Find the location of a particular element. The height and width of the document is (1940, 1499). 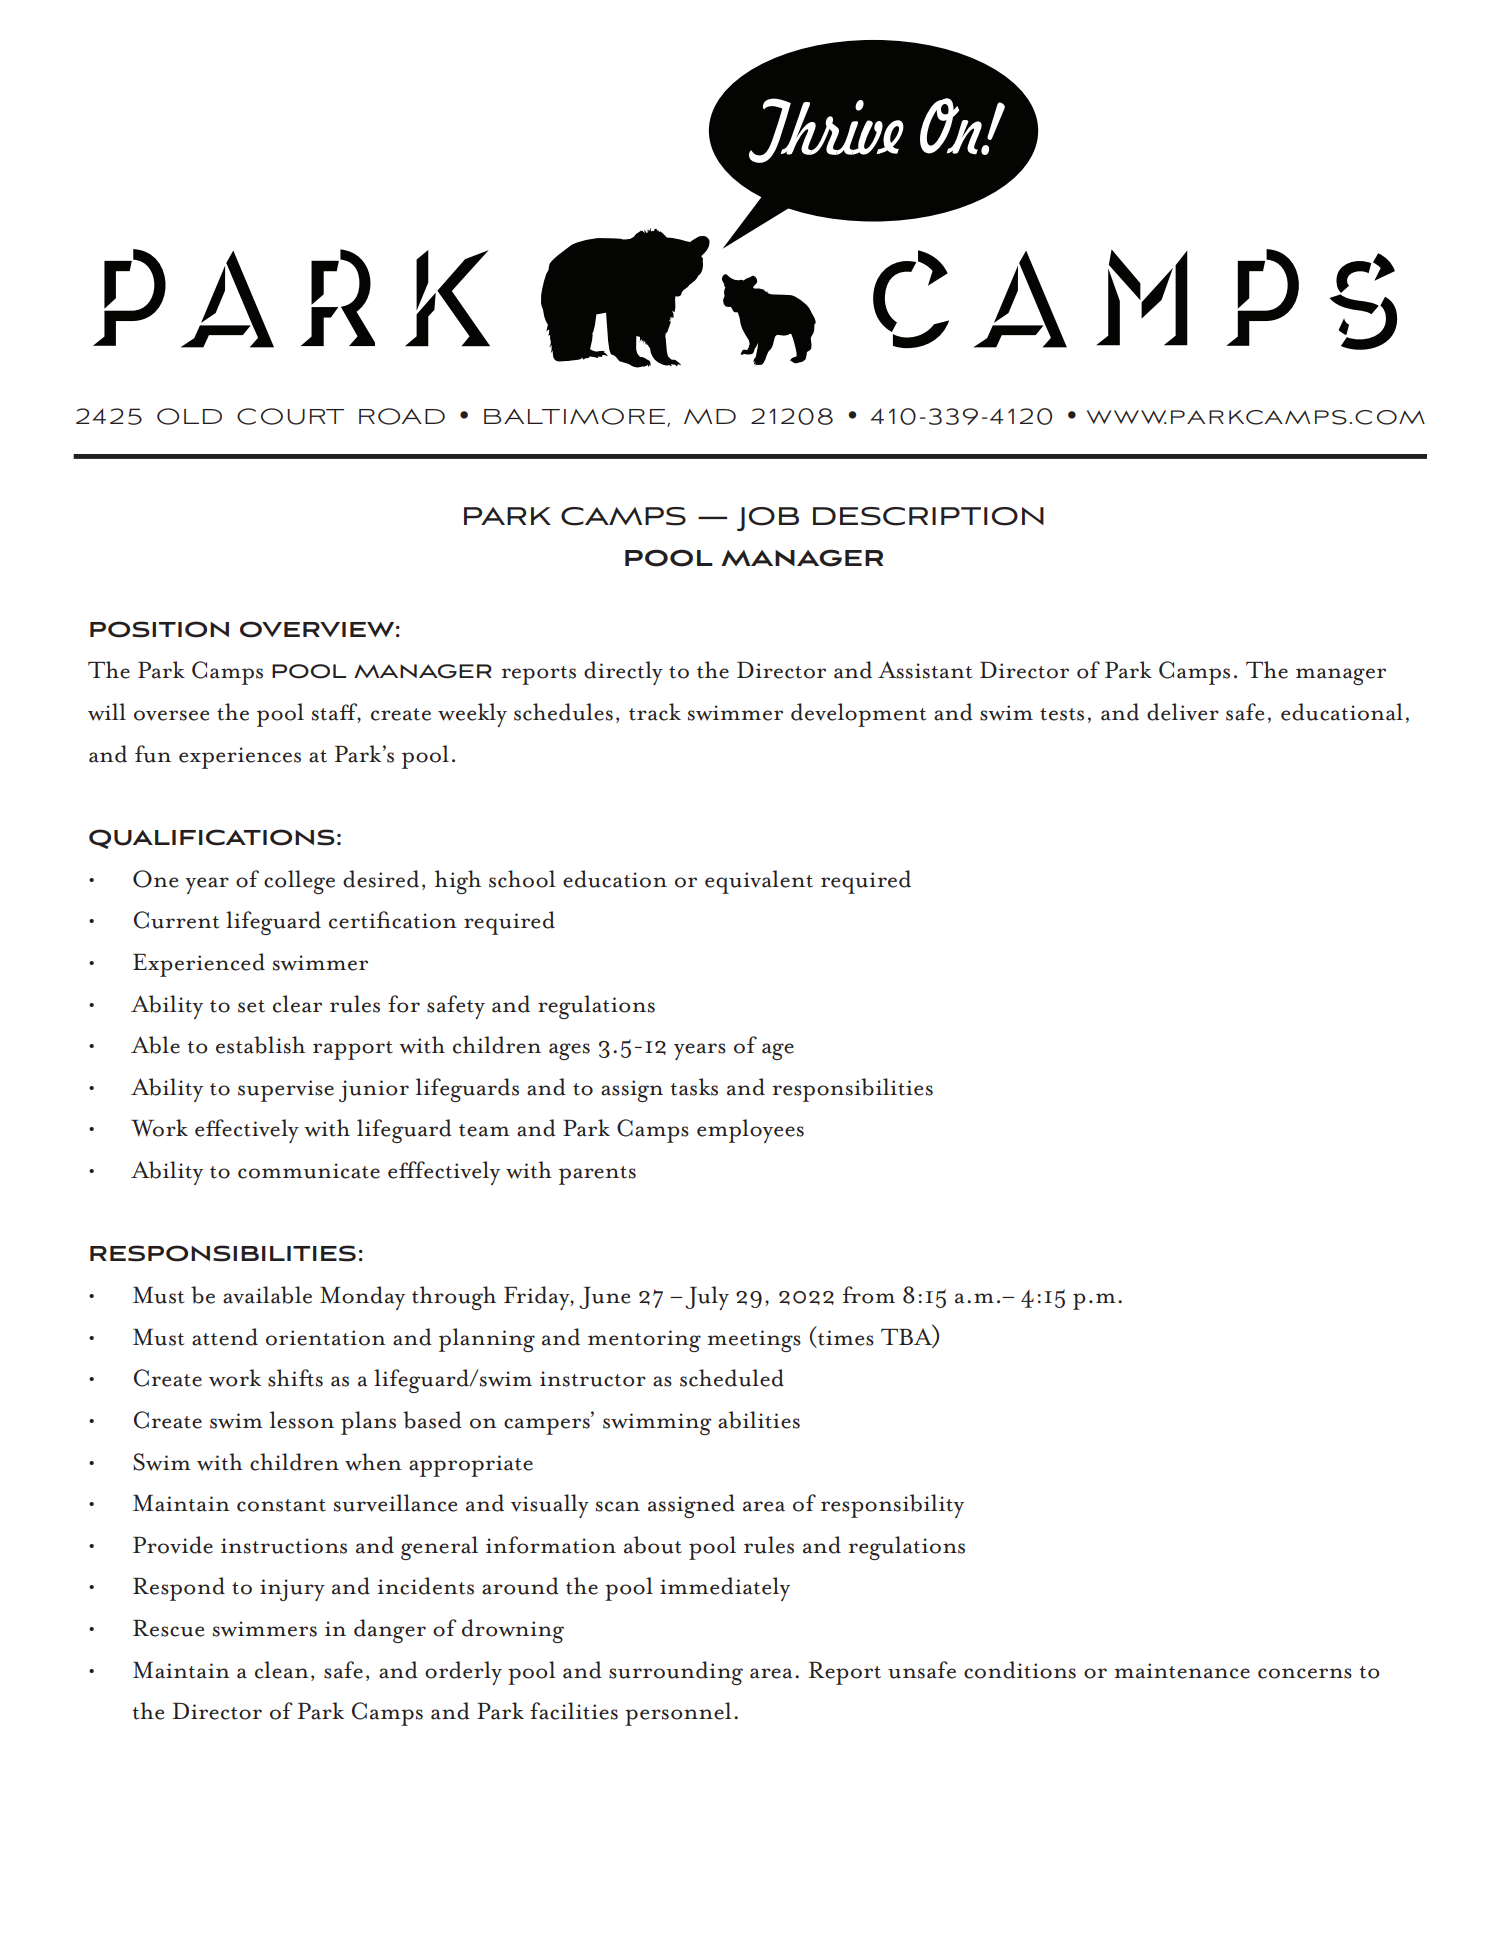

clean is located at coordinates (282, 1670).
